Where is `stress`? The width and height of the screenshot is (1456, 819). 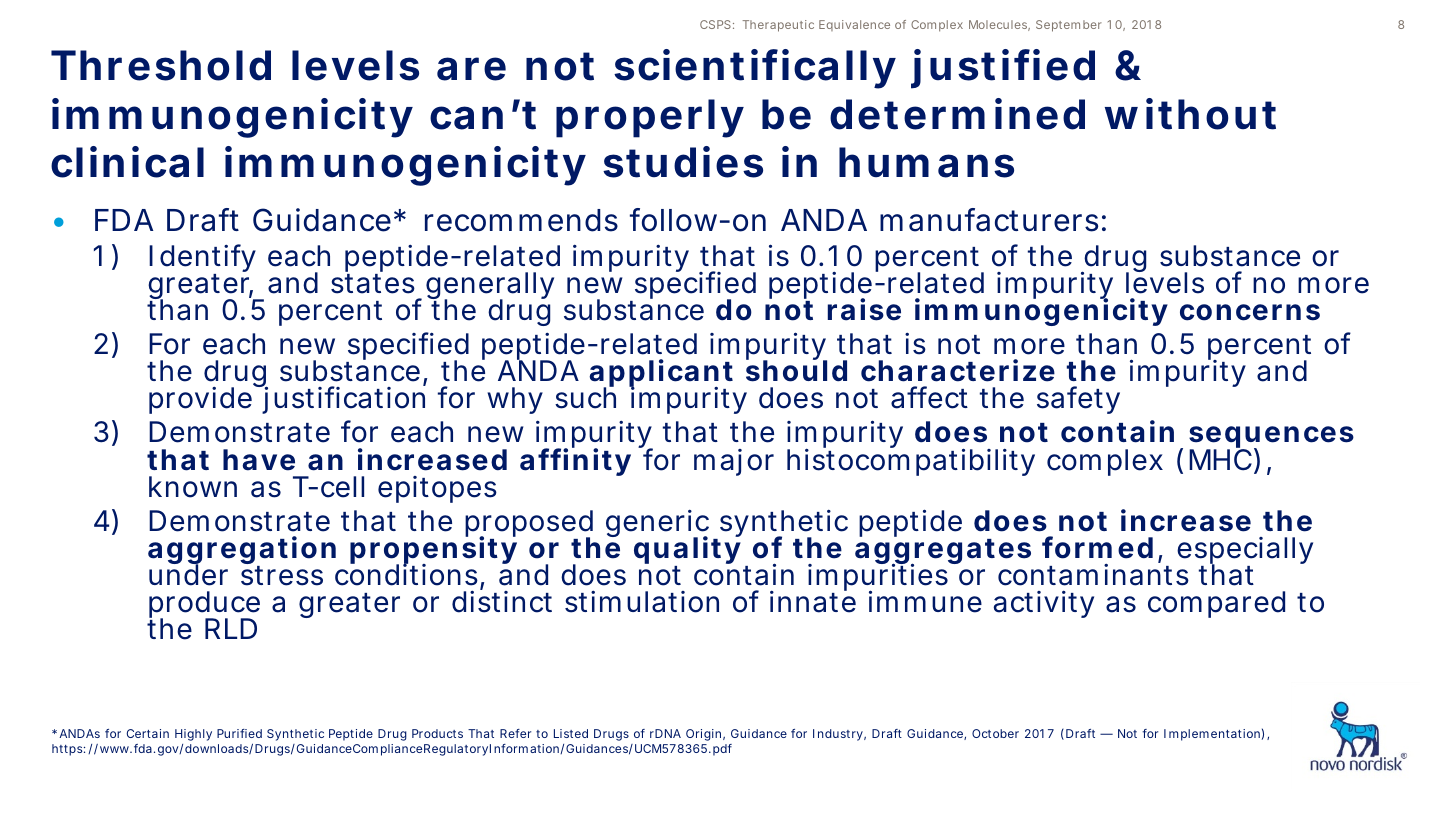 stress is located at coordinates (282, 576).
